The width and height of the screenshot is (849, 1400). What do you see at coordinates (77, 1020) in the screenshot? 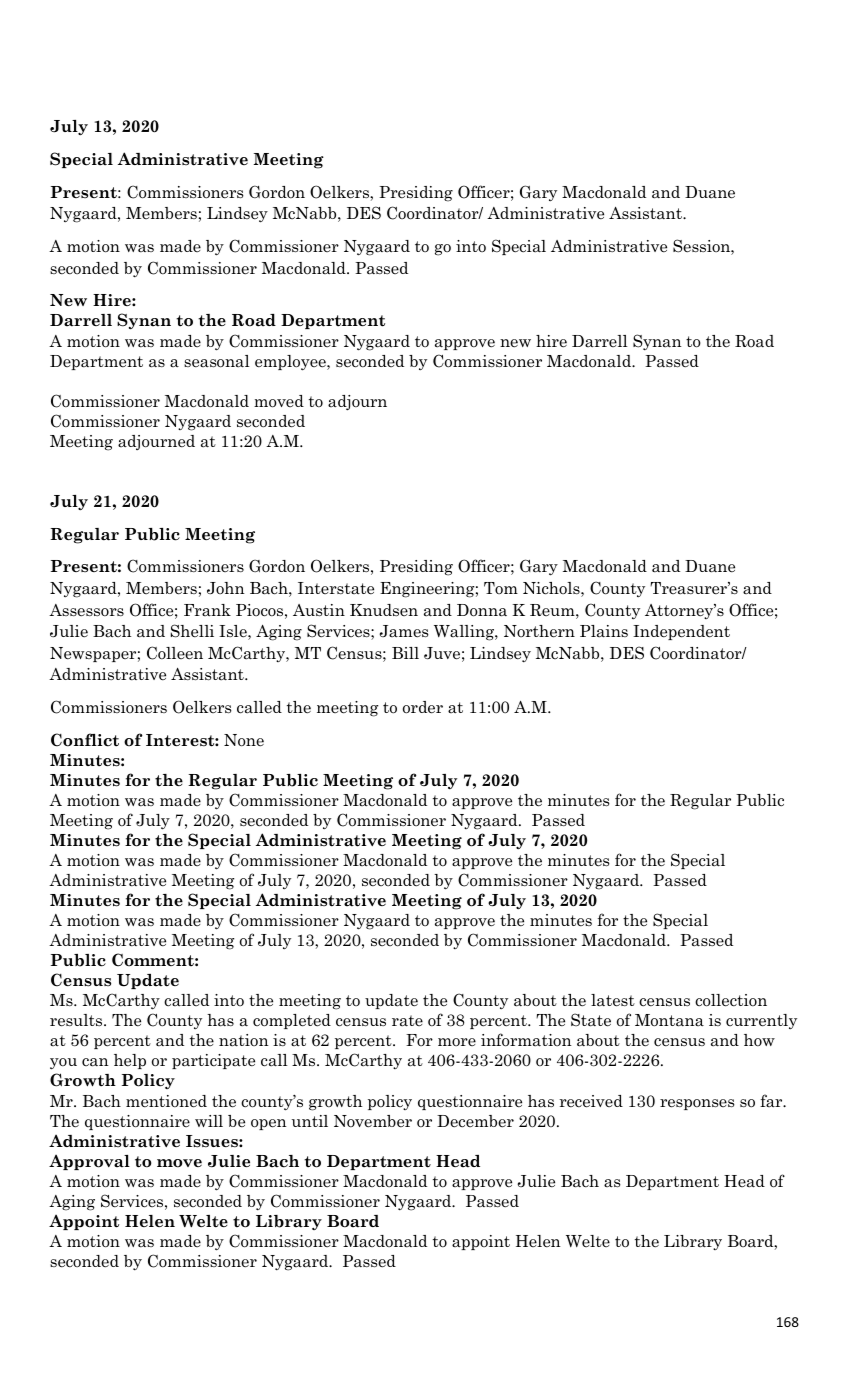
I see `results` at bounding box center [77, 1020].
